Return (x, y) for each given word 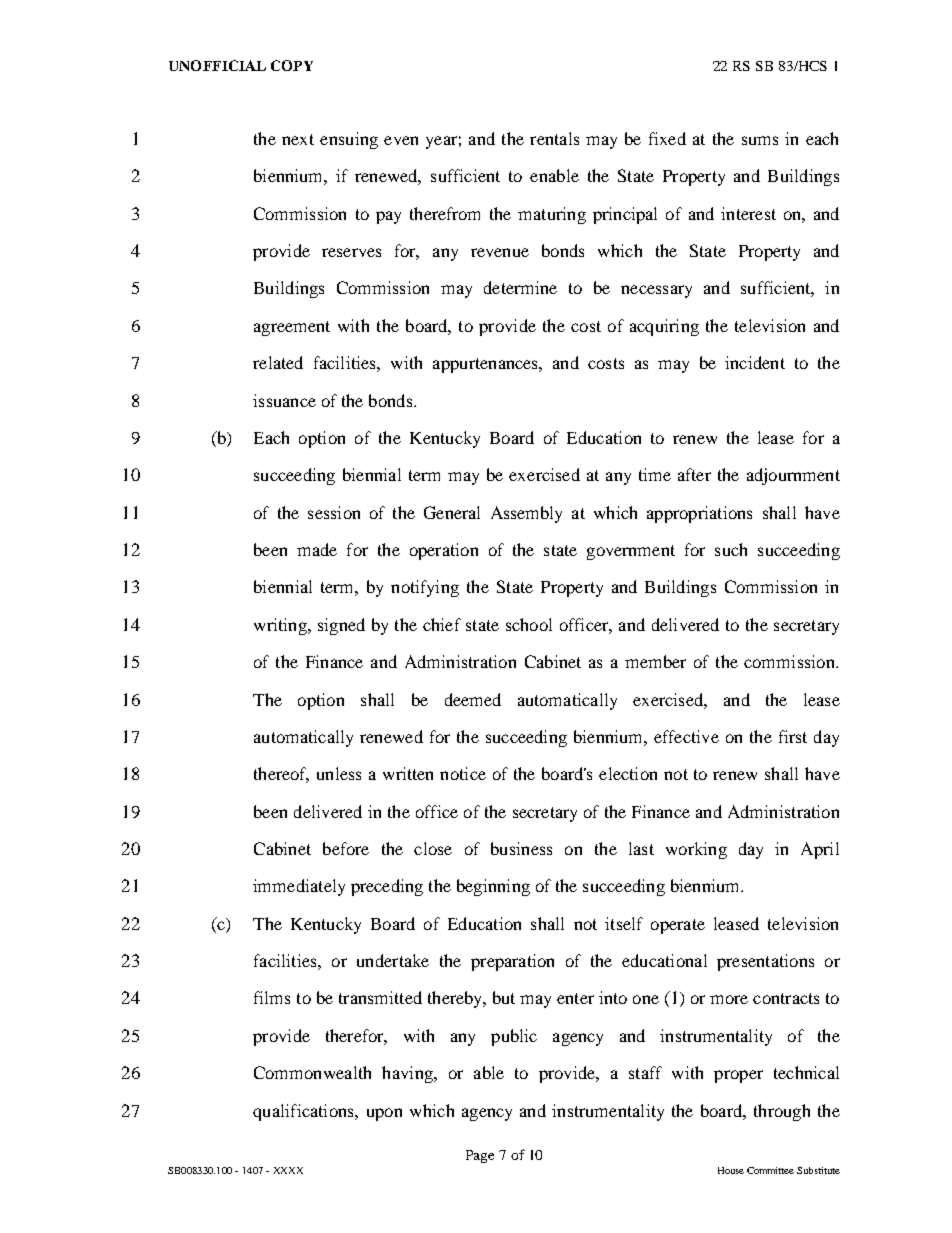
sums (760, 140)
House (731, 1170)
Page (480, 1156)
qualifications (304, 1112)
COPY (292, 65)
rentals (554, 138)
